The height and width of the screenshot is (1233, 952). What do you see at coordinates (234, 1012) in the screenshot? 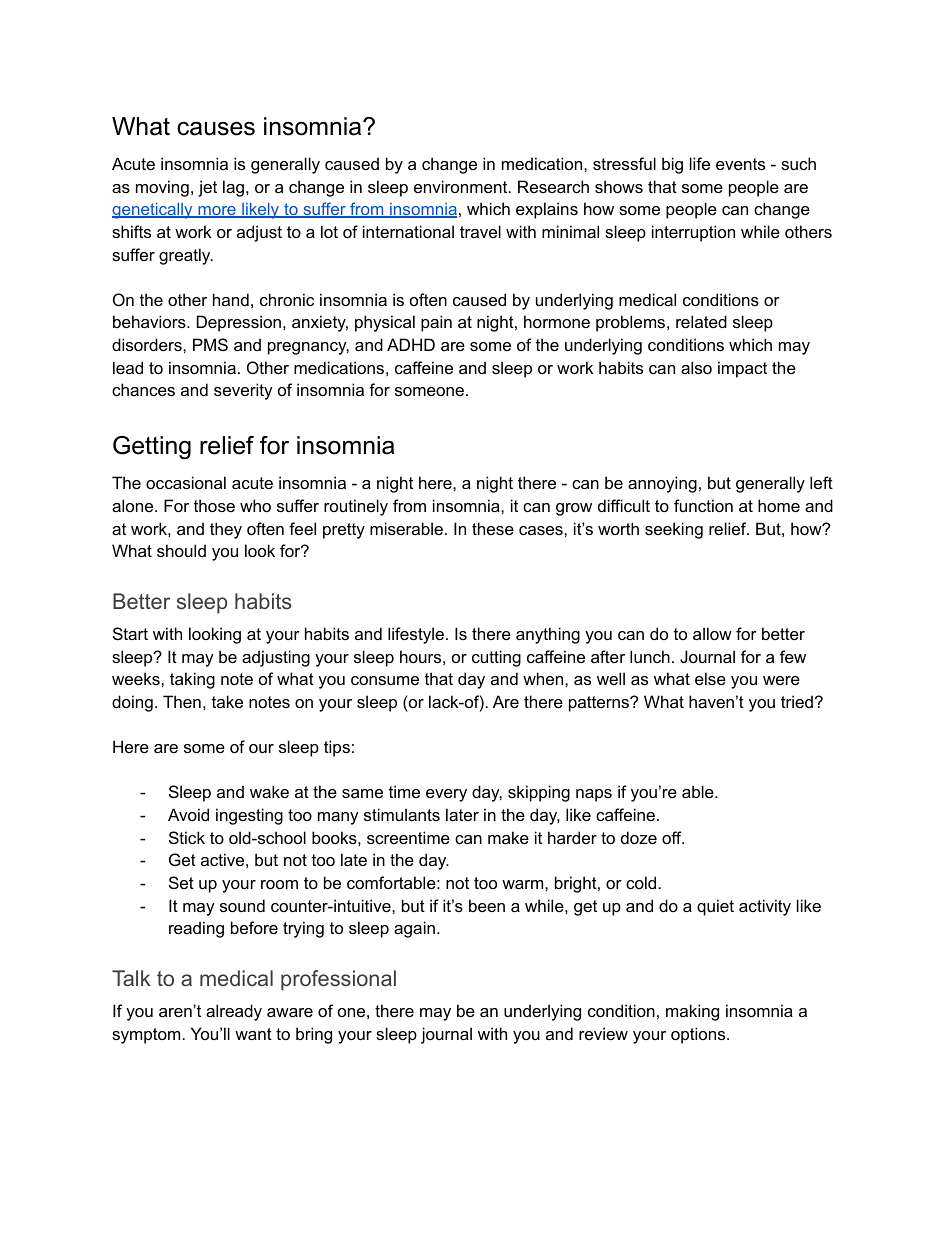
I see `already` at bounding box center [234, 1012].
